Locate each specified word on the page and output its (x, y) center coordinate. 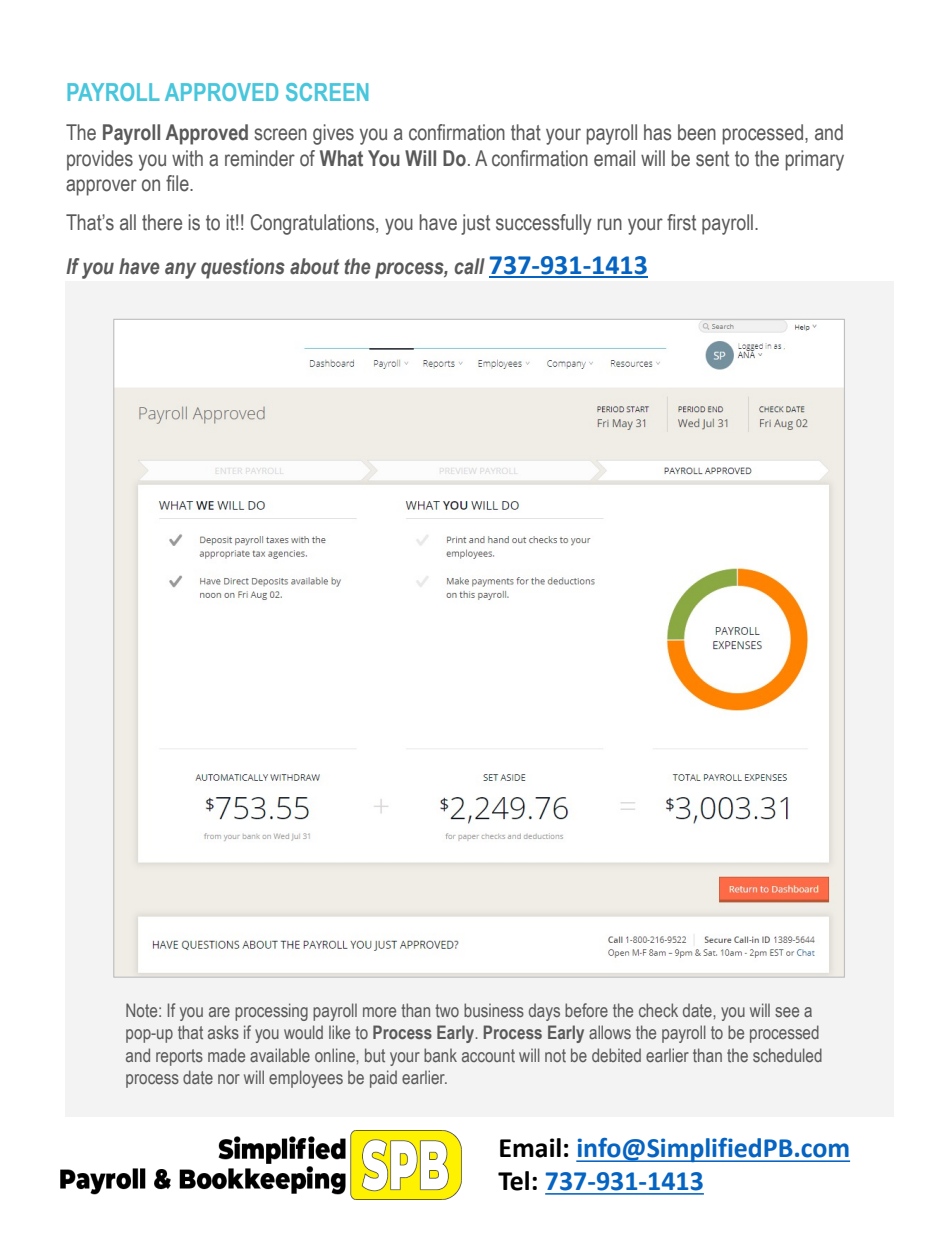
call (469, 266)
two (447, 1010)
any (180, 270)
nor (229, 1079)
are (219, 1012)
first (681, 222)
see (787, 1012)
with (187, 158)
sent (712, 159)
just (475, 224)
